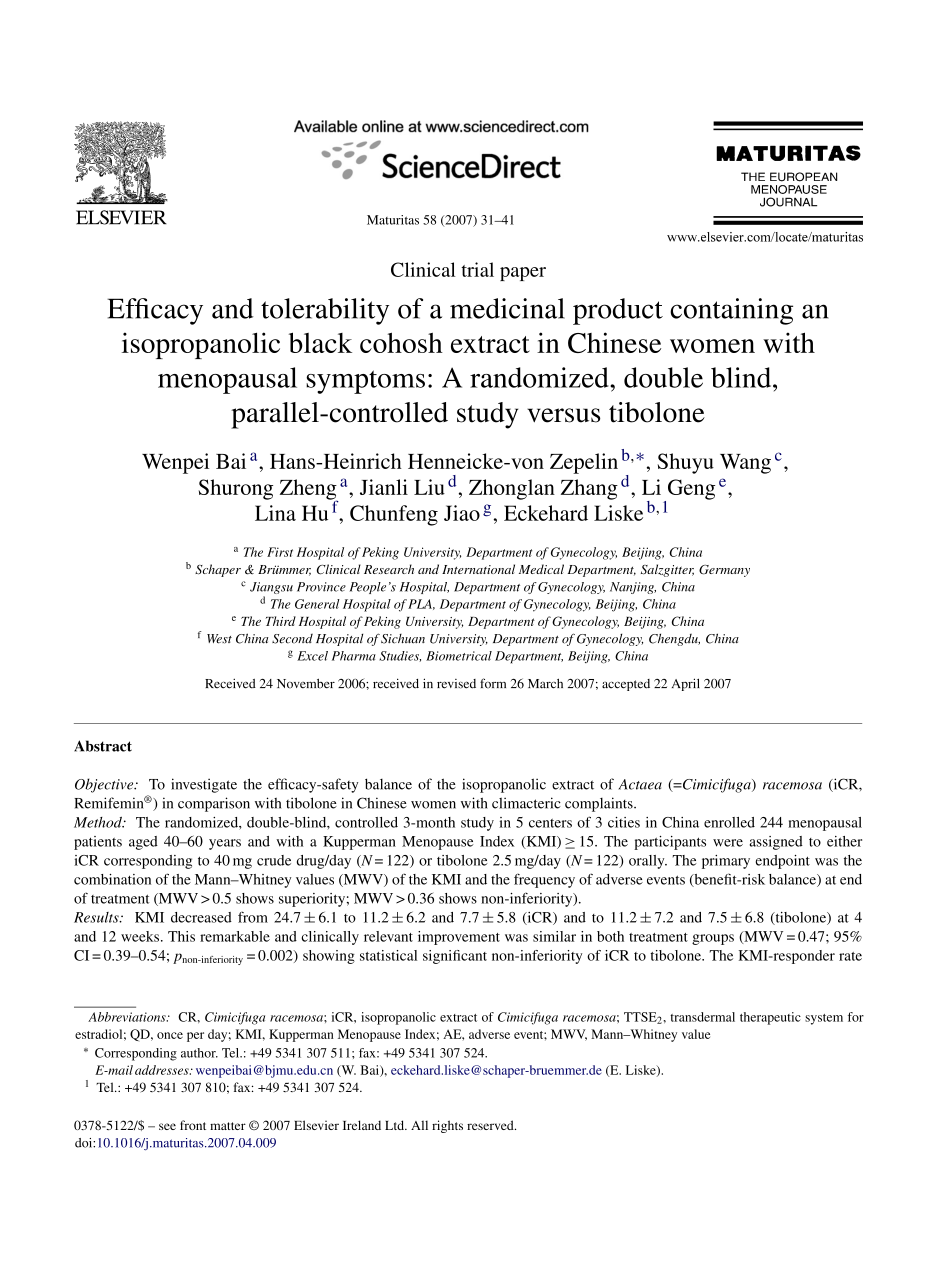  What do you see at coordinates (325, 311) in the screenshot?
I see `tolerability` at bounding box center [325, 311].
